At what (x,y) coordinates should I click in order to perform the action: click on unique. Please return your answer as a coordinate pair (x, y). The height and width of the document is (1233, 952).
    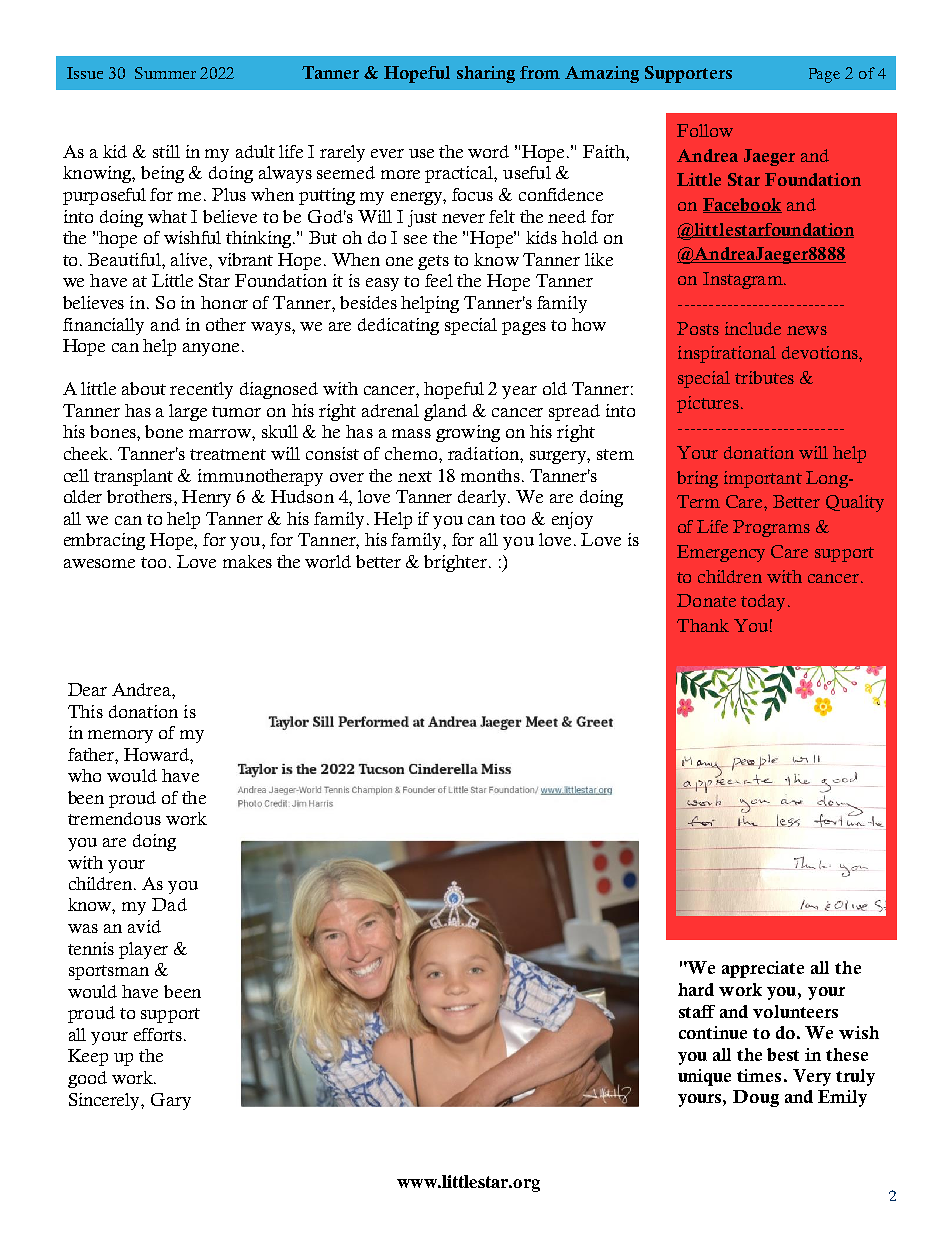
    Looking at the image, I should click on (704, 1077).
